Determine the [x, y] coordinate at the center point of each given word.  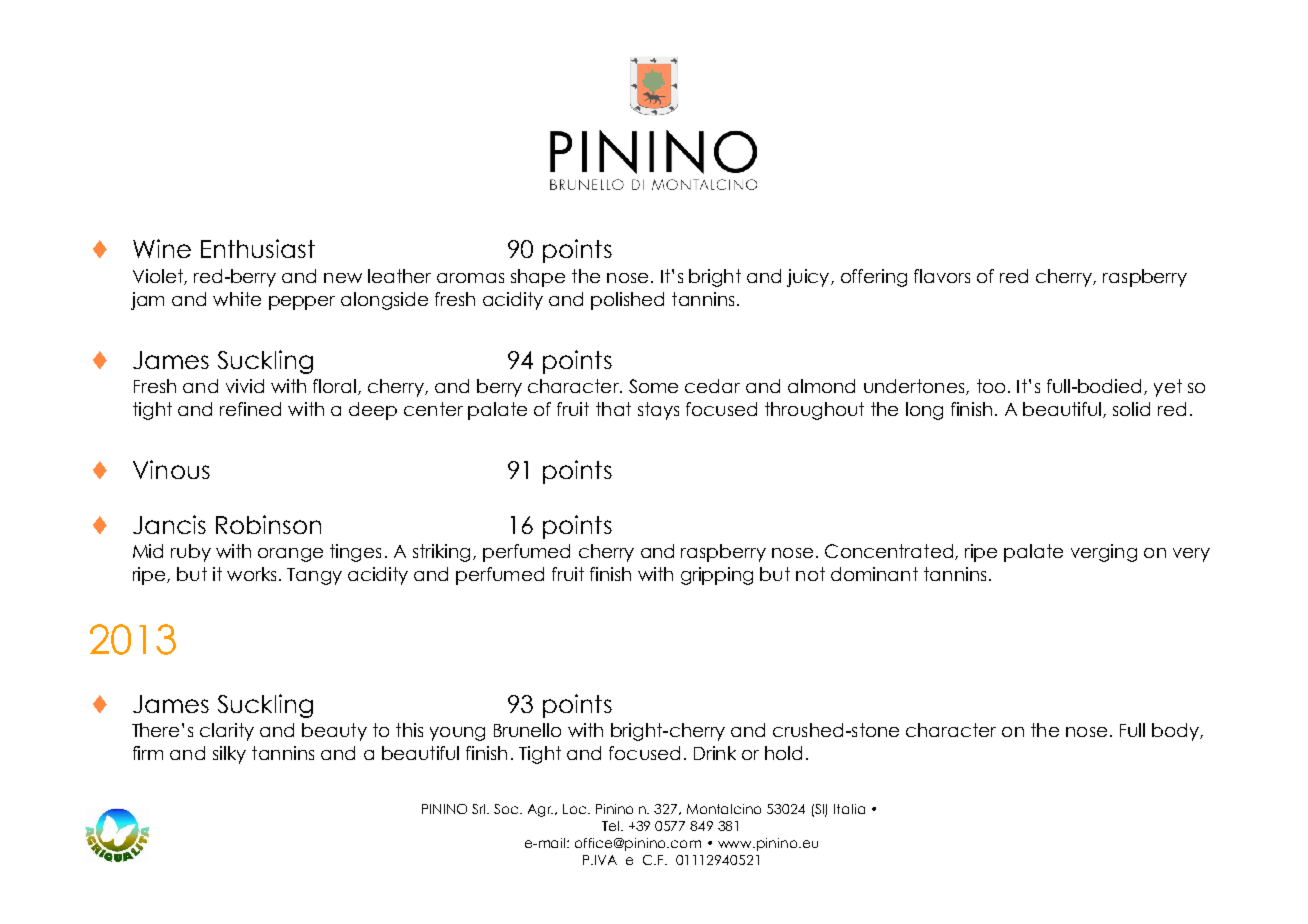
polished [627, 301]
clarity [227, 732]
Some [653, 386]
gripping [717, 576]
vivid [245, 386]
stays [658, 411]
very [1191, 555]
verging [1104, 553]
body [1176, 732]
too [991, 386]
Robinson [268, 524]
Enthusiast [258, 248]
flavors [942, 276]
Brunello [527, 730]
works [251, 574]
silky [229, 755]
